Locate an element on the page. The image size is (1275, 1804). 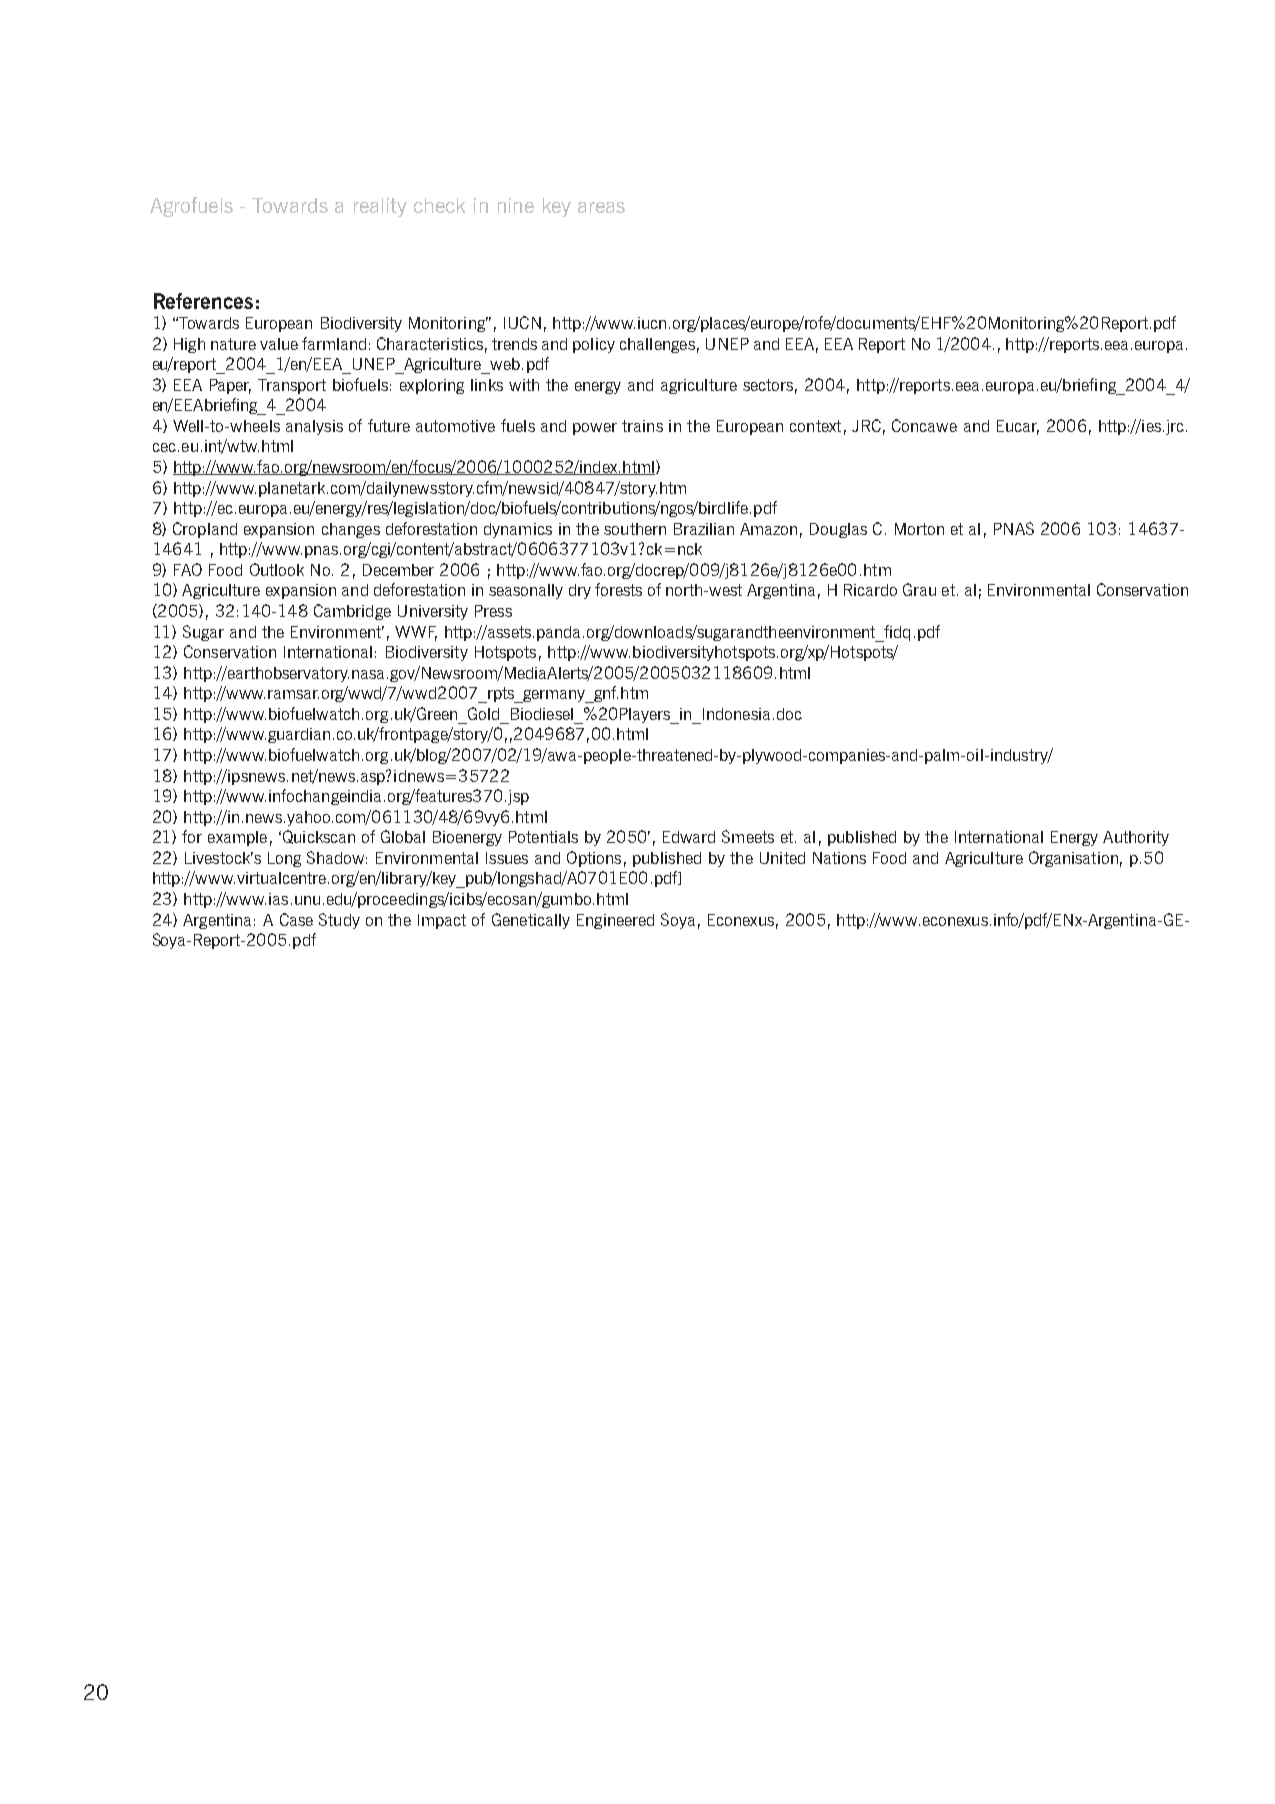
areas is located at coordinates (601, 207).
